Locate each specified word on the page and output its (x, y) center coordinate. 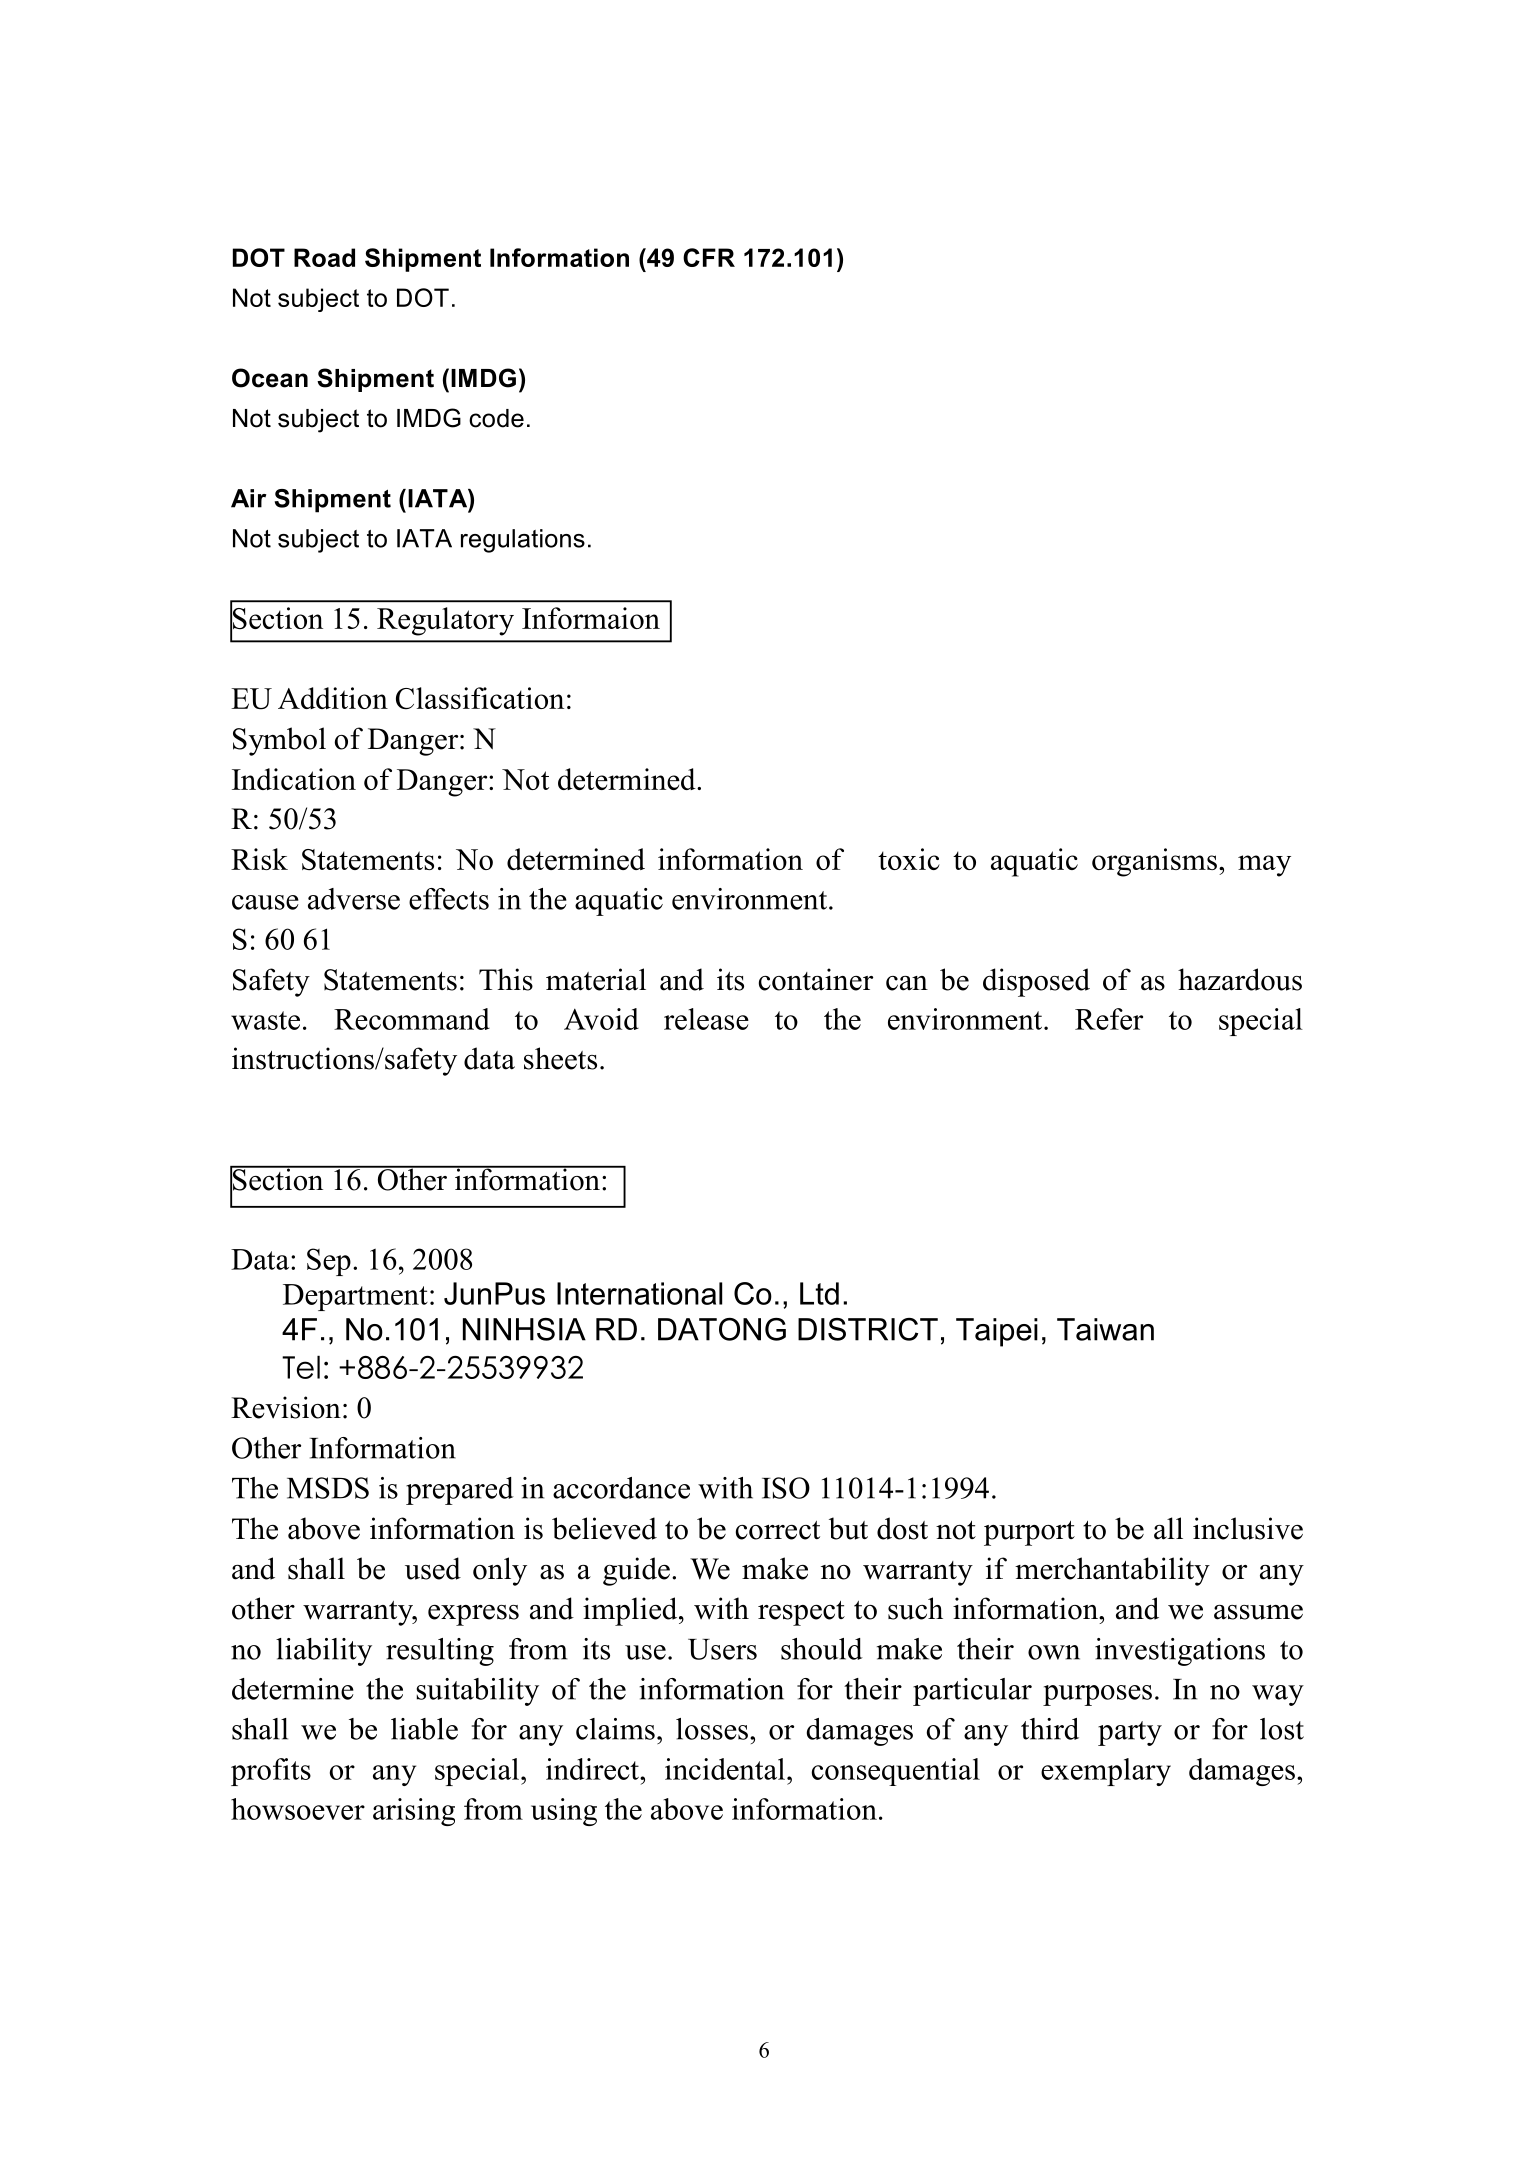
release (706, 1019)
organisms (1154, 862)
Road (324, 257)
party (1130, 1733)
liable (424, 1729)
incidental (725, 1769)
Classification (480, 698)
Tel (301, 1367)
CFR (709, 257)
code (496, 418)
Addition (333, 698)
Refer (1109, 1019)
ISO (786, 1488)
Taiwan (1105, 1329)
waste (265, 1020)
